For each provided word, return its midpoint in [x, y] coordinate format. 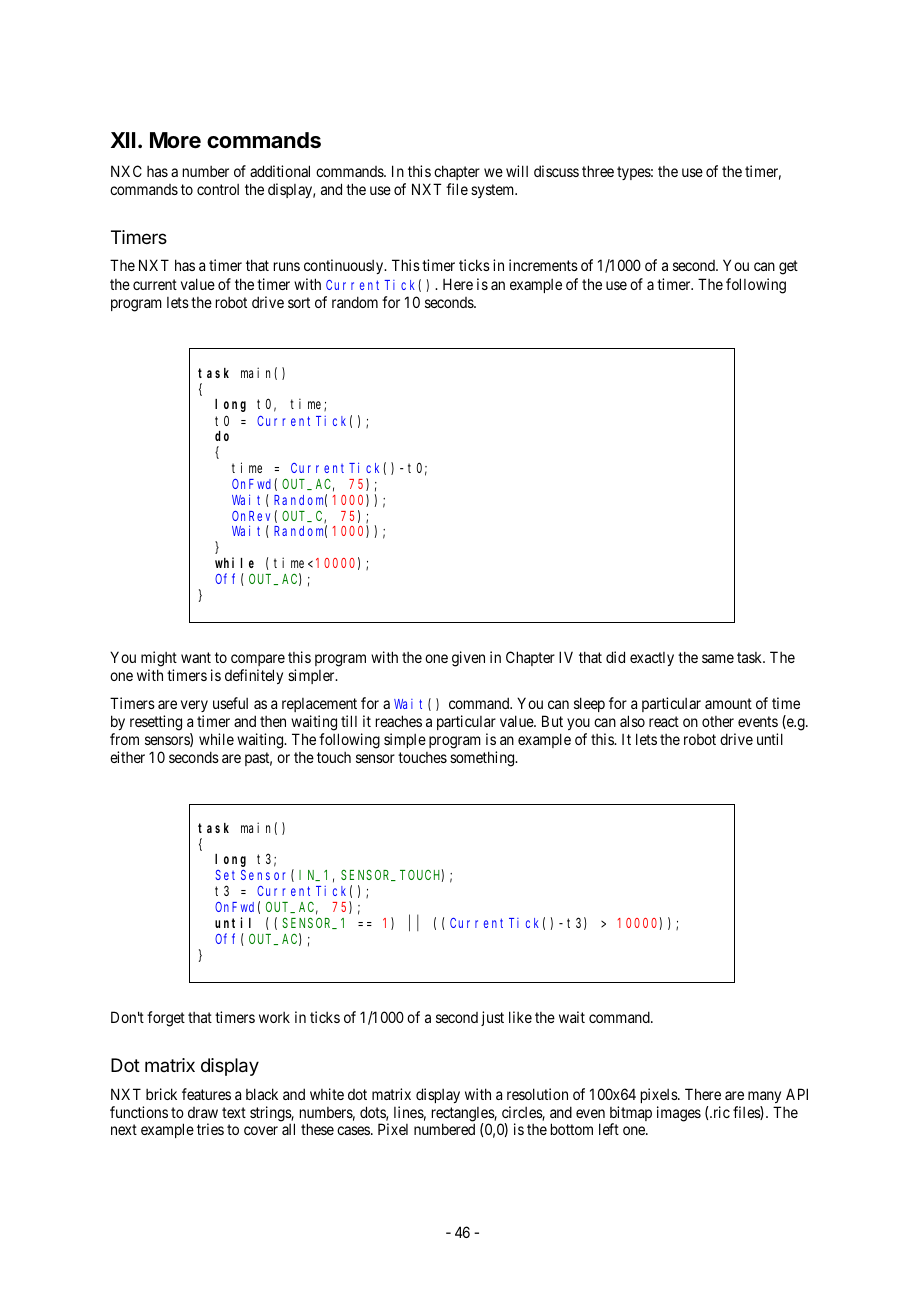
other [718, 721]
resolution [537, 1094]
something [483, 759]
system [494, 191]
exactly [652, 659]
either [127, 757]
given [468, 659]
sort [299, 302]
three [598, 171]
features [206, 1094]
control [218, 189]
